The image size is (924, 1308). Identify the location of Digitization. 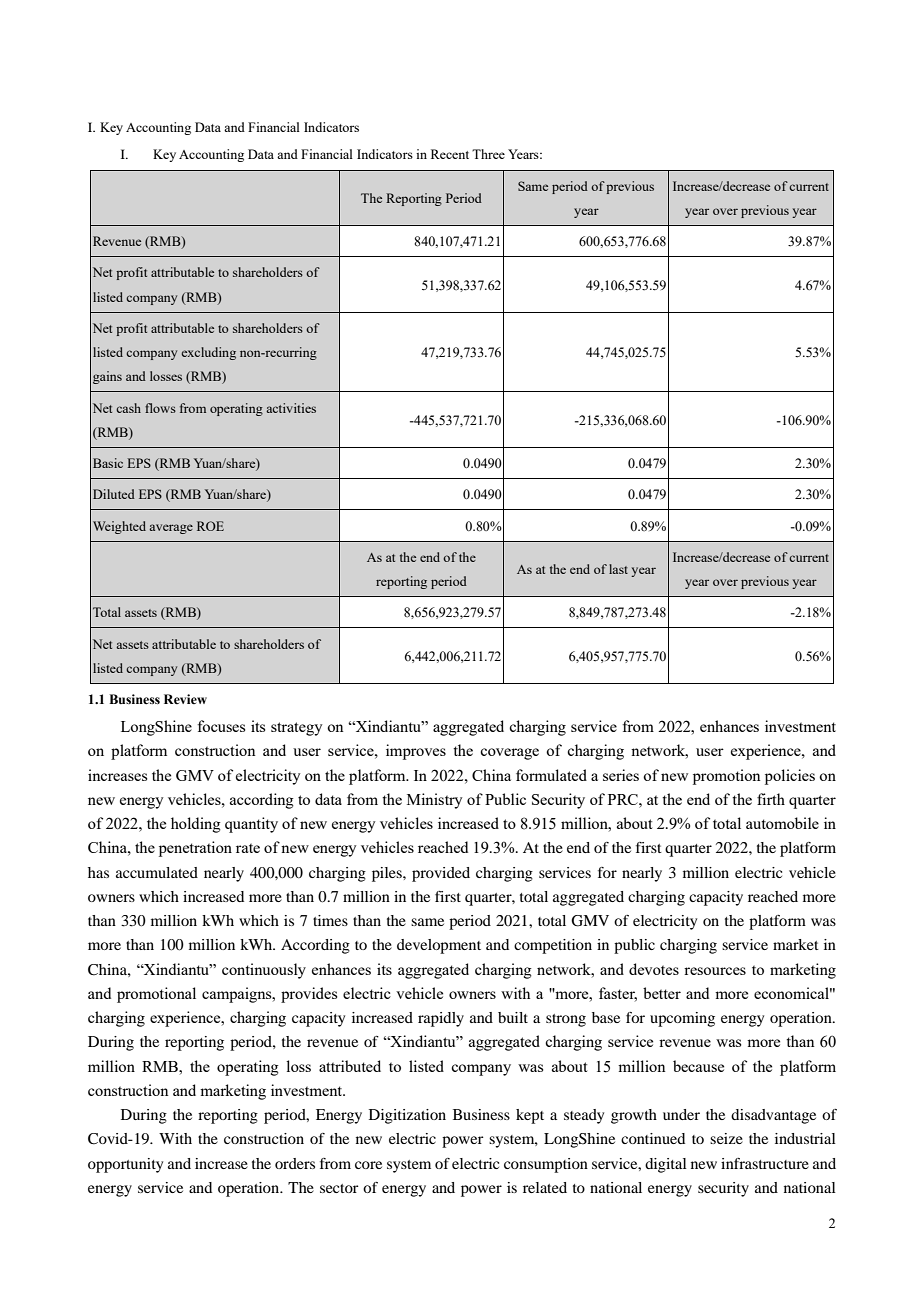
(407, 1116).
